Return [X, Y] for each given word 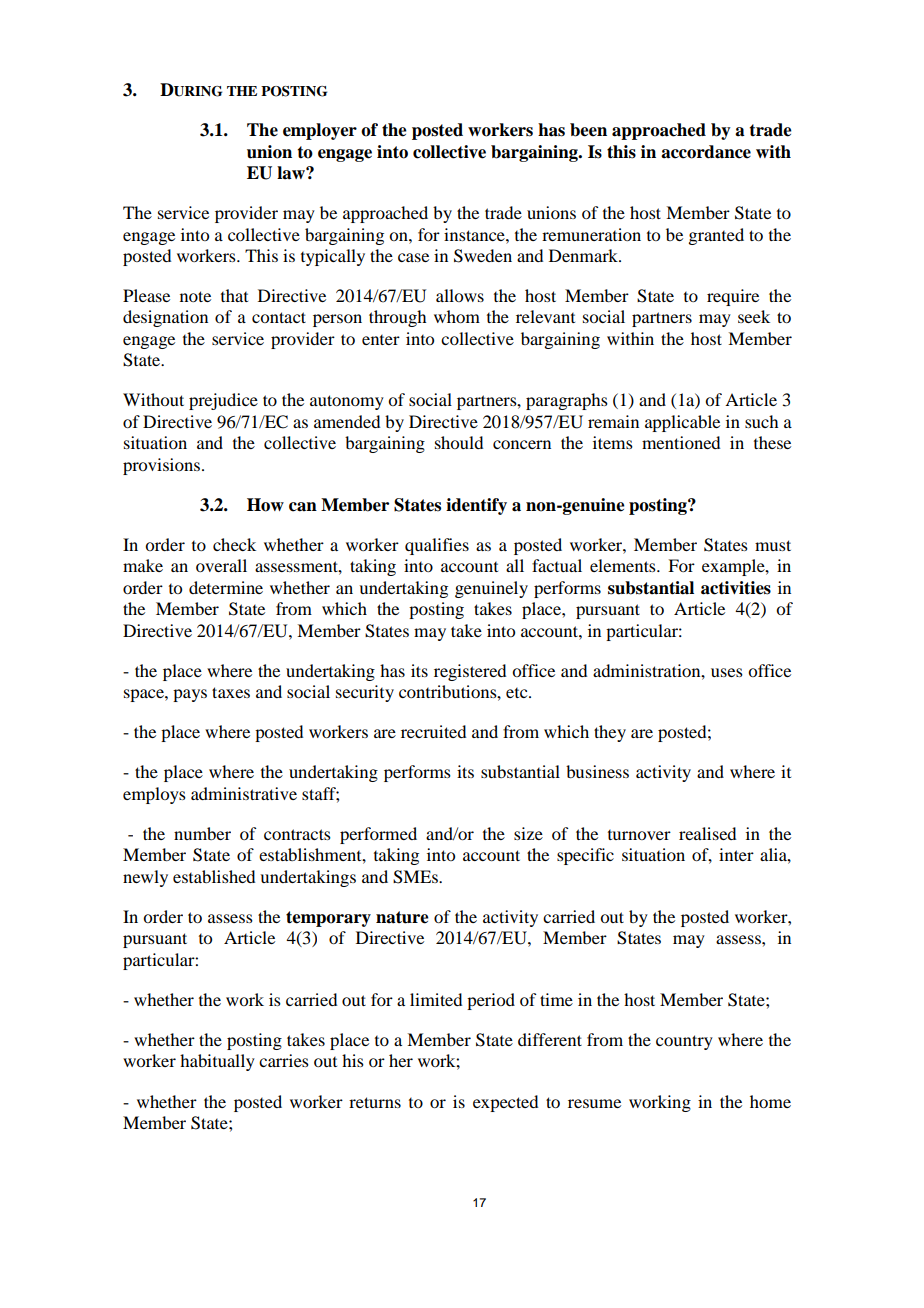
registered [470, 672]
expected [505, 1103]
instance [475, 234]
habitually [217, 1062]
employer [320, 131]
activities [736, 588]
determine [226, 587]
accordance [706, 152]
